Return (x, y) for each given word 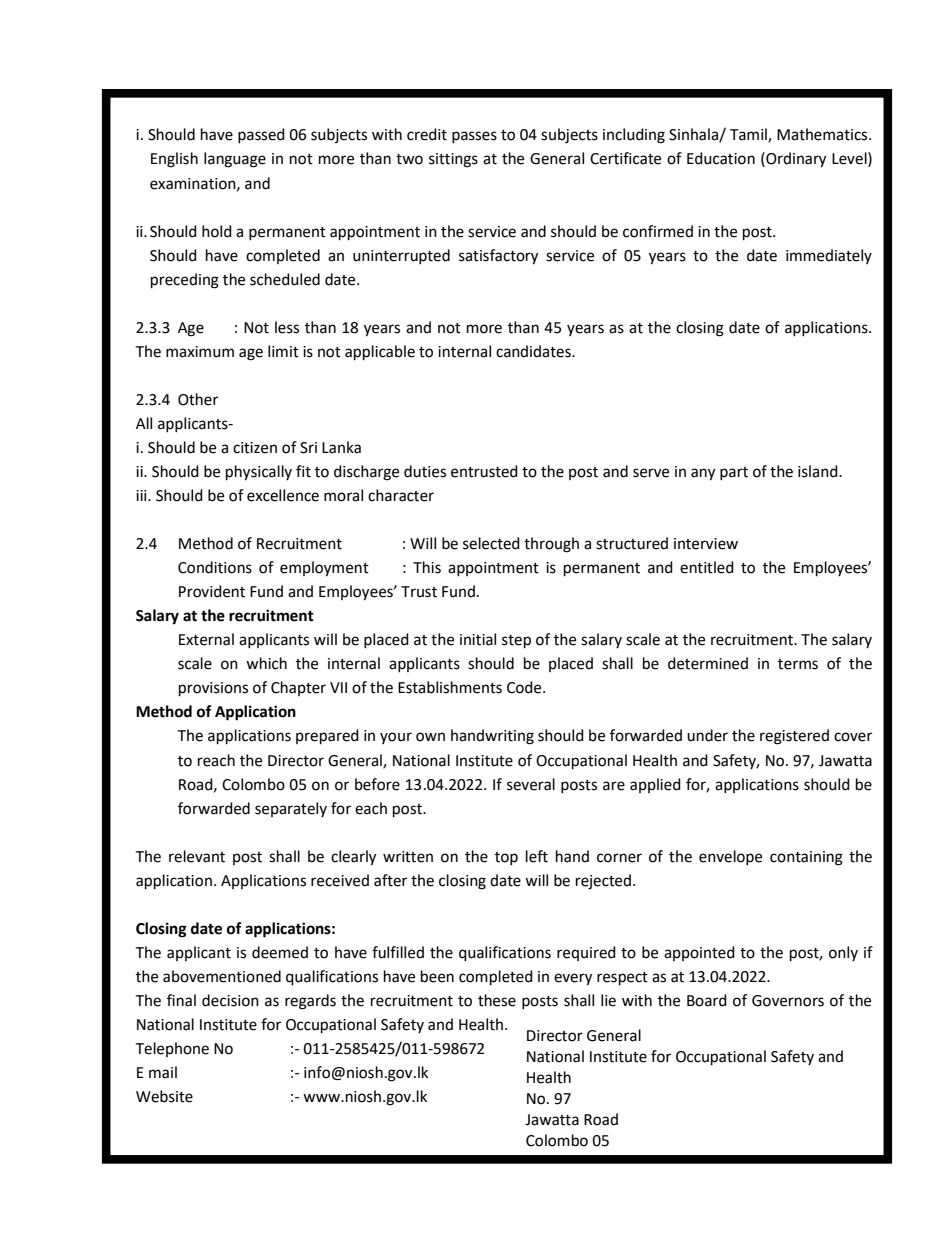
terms (798, 664)
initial (478, 639)
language (235, 160)
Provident (212, 591)
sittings (453, 160)
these (497, 1000)
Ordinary (795, 160)
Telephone (172, 1049)
